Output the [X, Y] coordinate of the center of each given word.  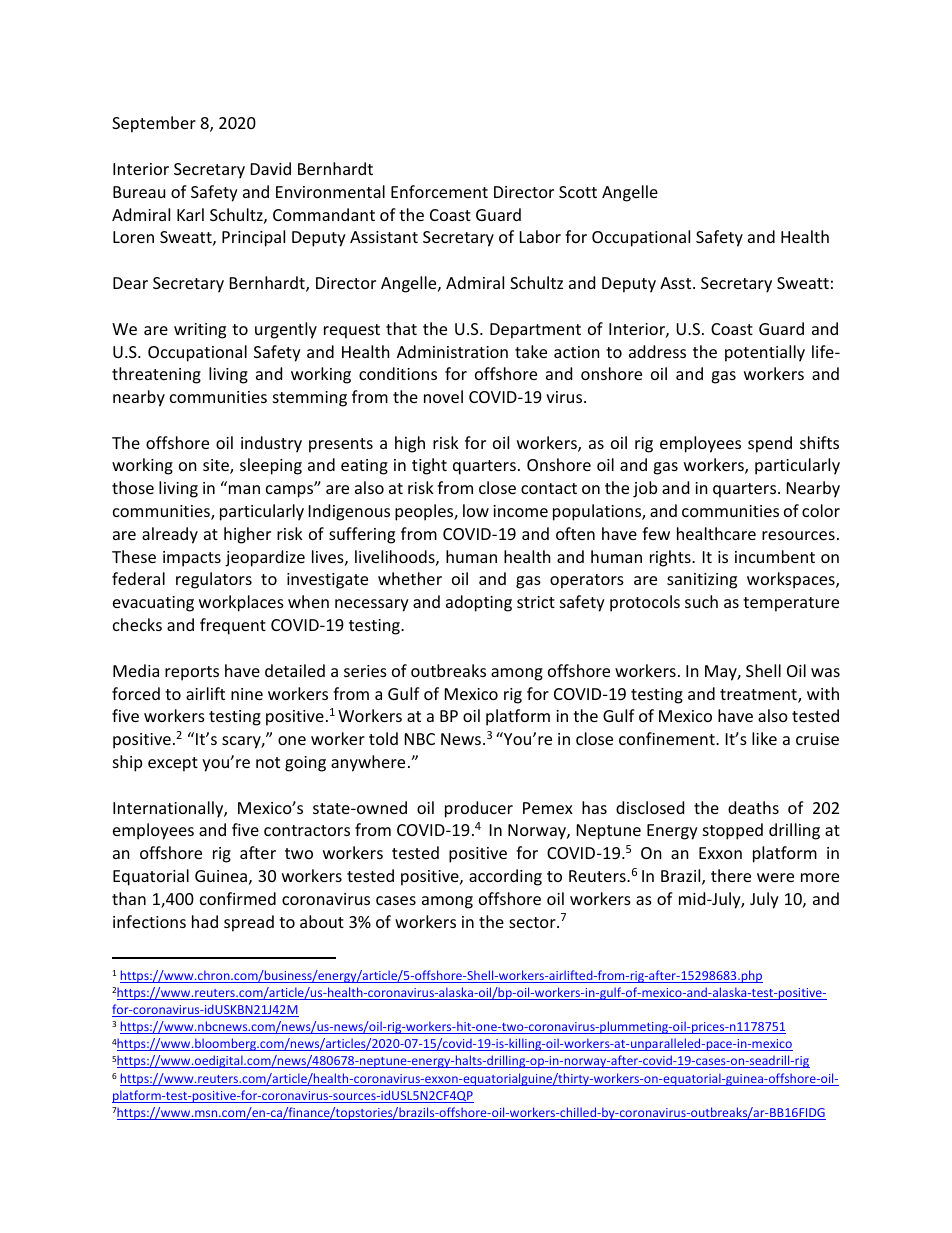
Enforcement [439, 191]
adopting [479, 603]
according [505, 877]
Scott [578, 192]
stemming [310, 399]
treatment [759, 696]
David [271, 168]
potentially [765, 353]
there [731, 875]
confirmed [238, 898]
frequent [233, 626]
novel [443, 396]
